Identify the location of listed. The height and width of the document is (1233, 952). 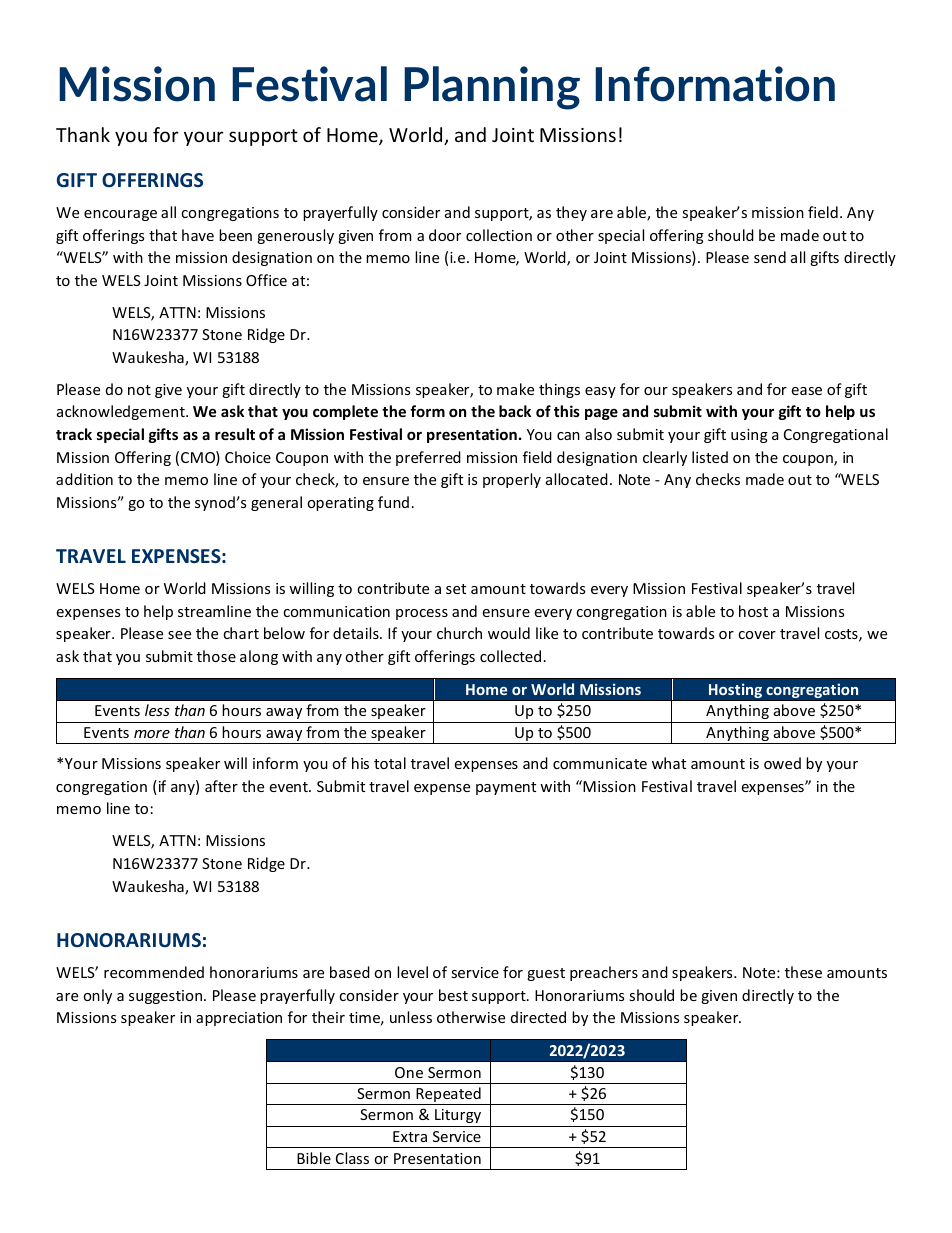
(710, 457).
